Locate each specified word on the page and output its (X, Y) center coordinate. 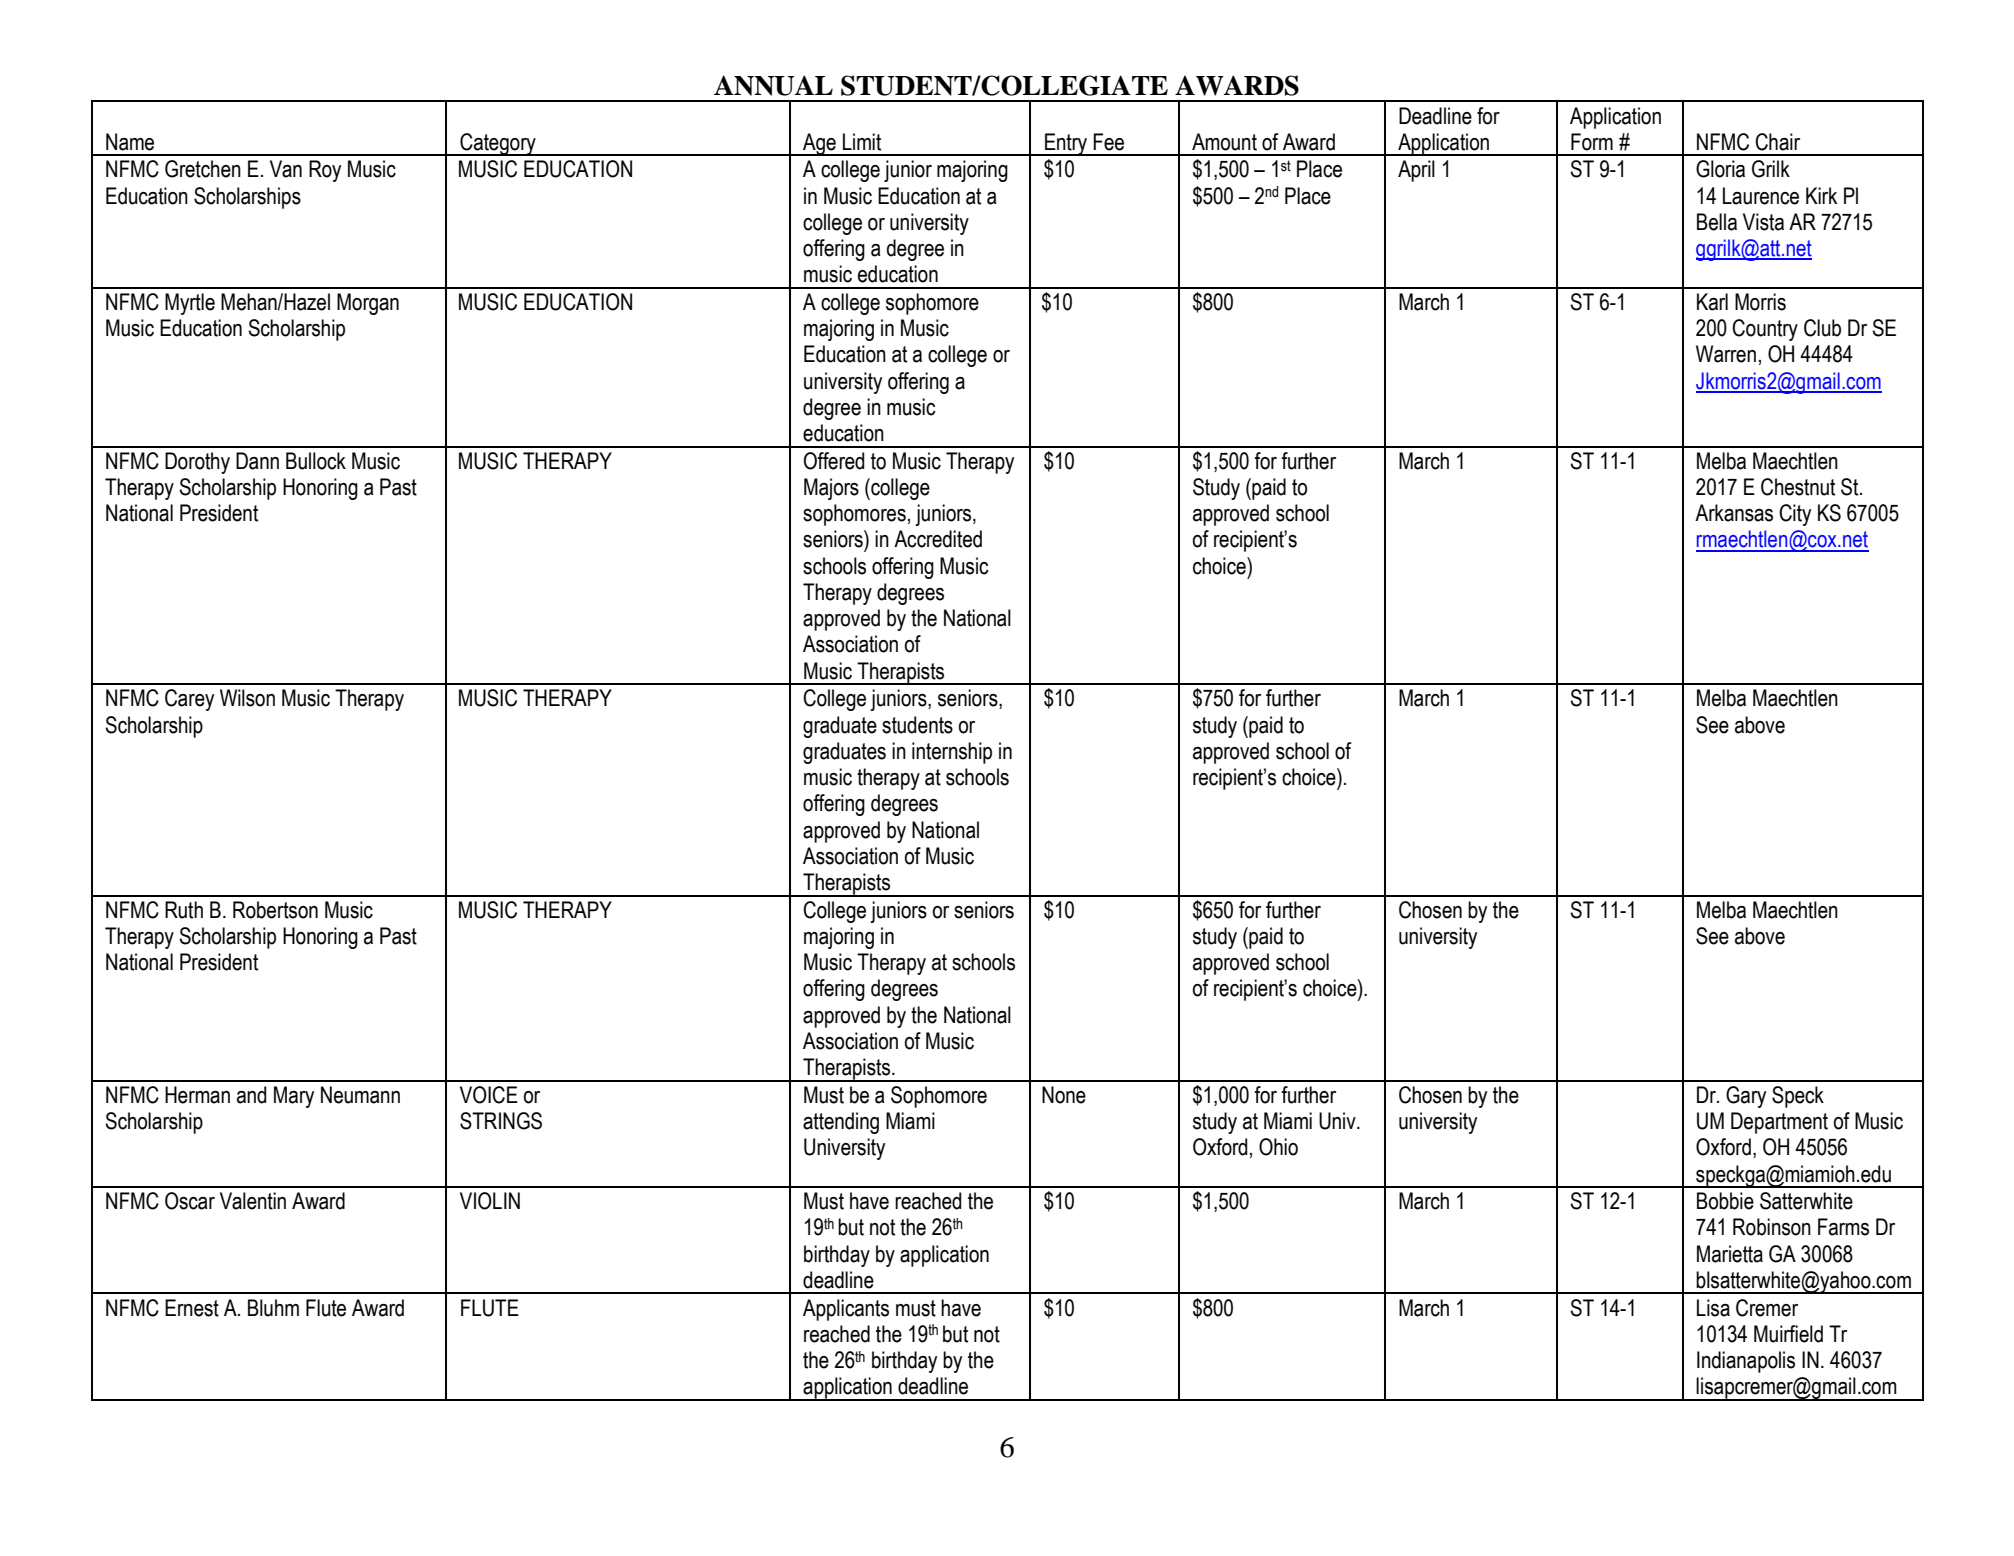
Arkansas (1734, 513)
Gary (1746, 1097)
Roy (325, 171)
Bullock (316, 461)
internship (952, 753)
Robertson (275, 910)
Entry (1066, 144)
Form (1592, 142)
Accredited (938, 539)
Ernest (192, 1308)
